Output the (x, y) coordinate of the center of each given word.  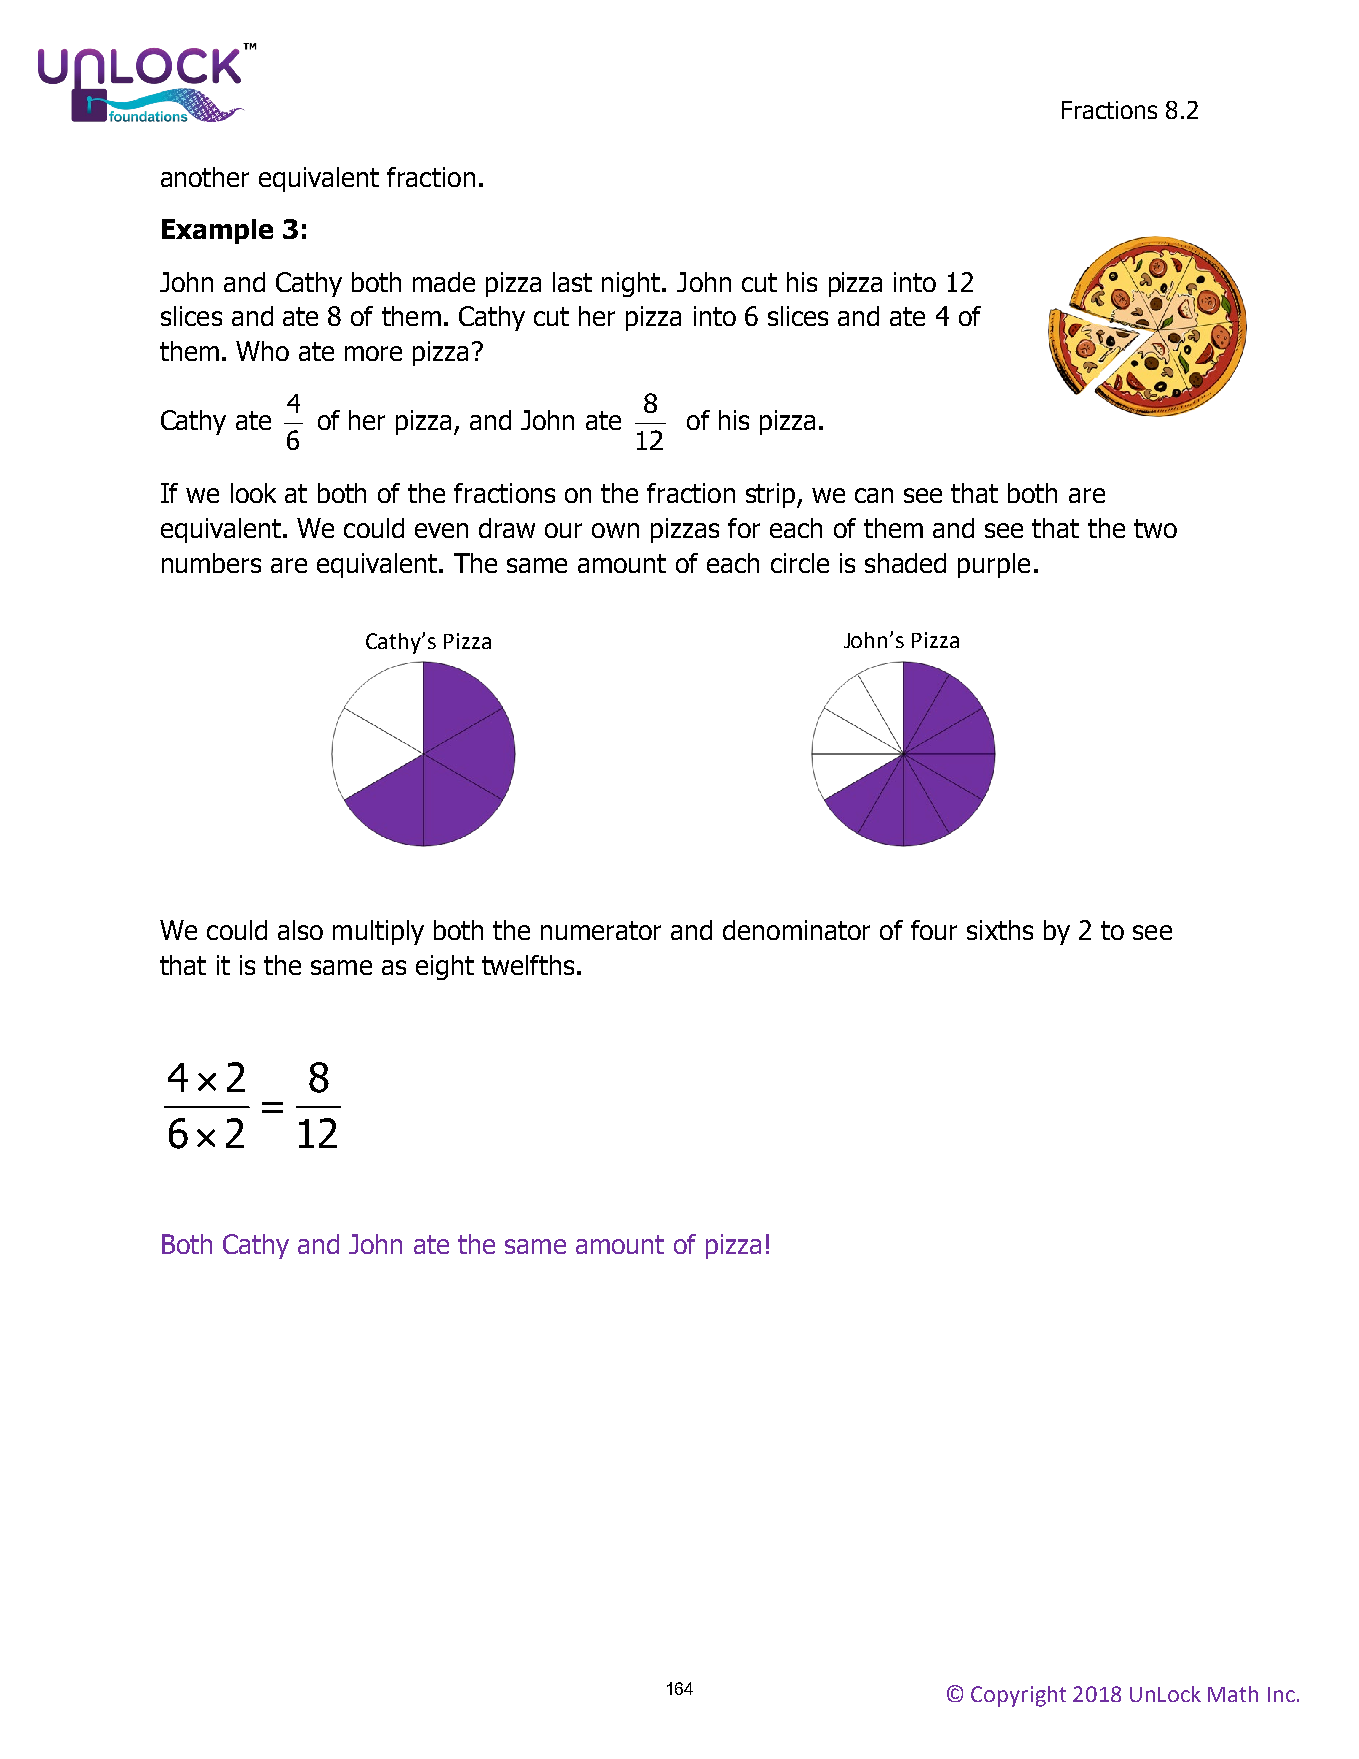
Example (217, 231)
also (300, 930)
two (1155, 528)
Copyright (1018, 1696)
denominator (796, 930)
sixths (1000, 930)
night (632, 284)
